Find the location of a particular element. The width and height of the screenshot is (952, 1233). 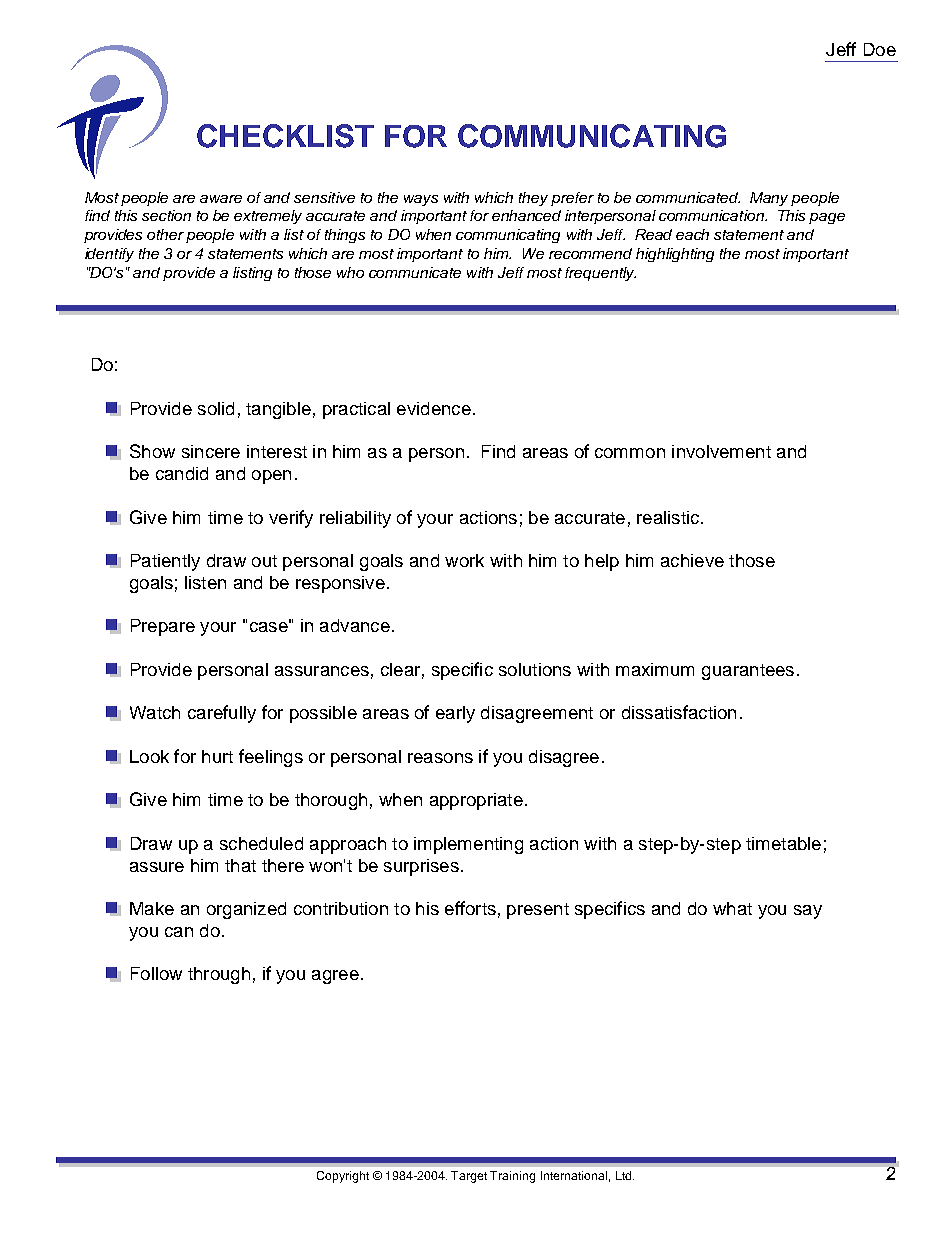

Doe is located at coordinates (880, 49).
